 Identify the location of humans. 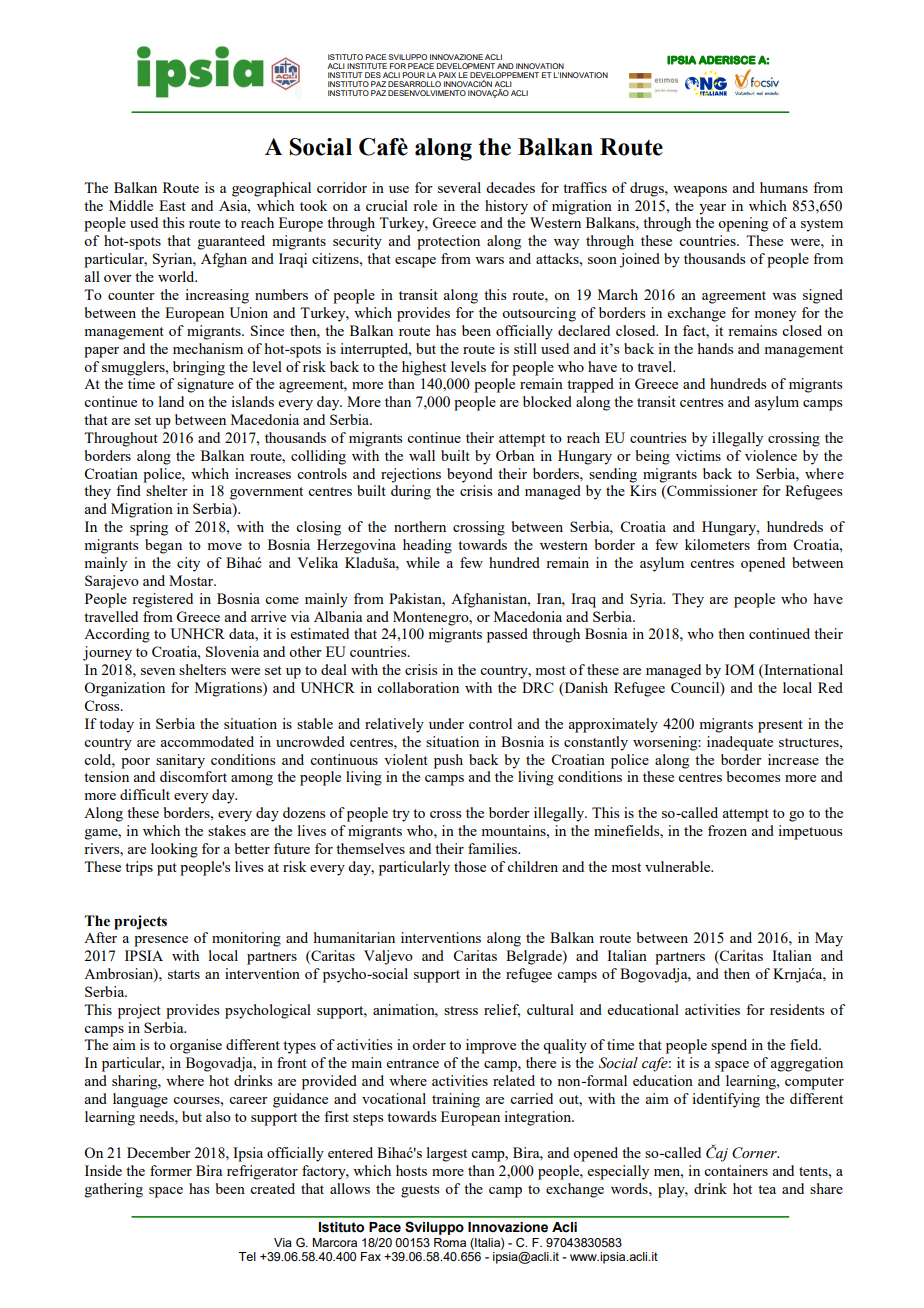
(784, 187).
